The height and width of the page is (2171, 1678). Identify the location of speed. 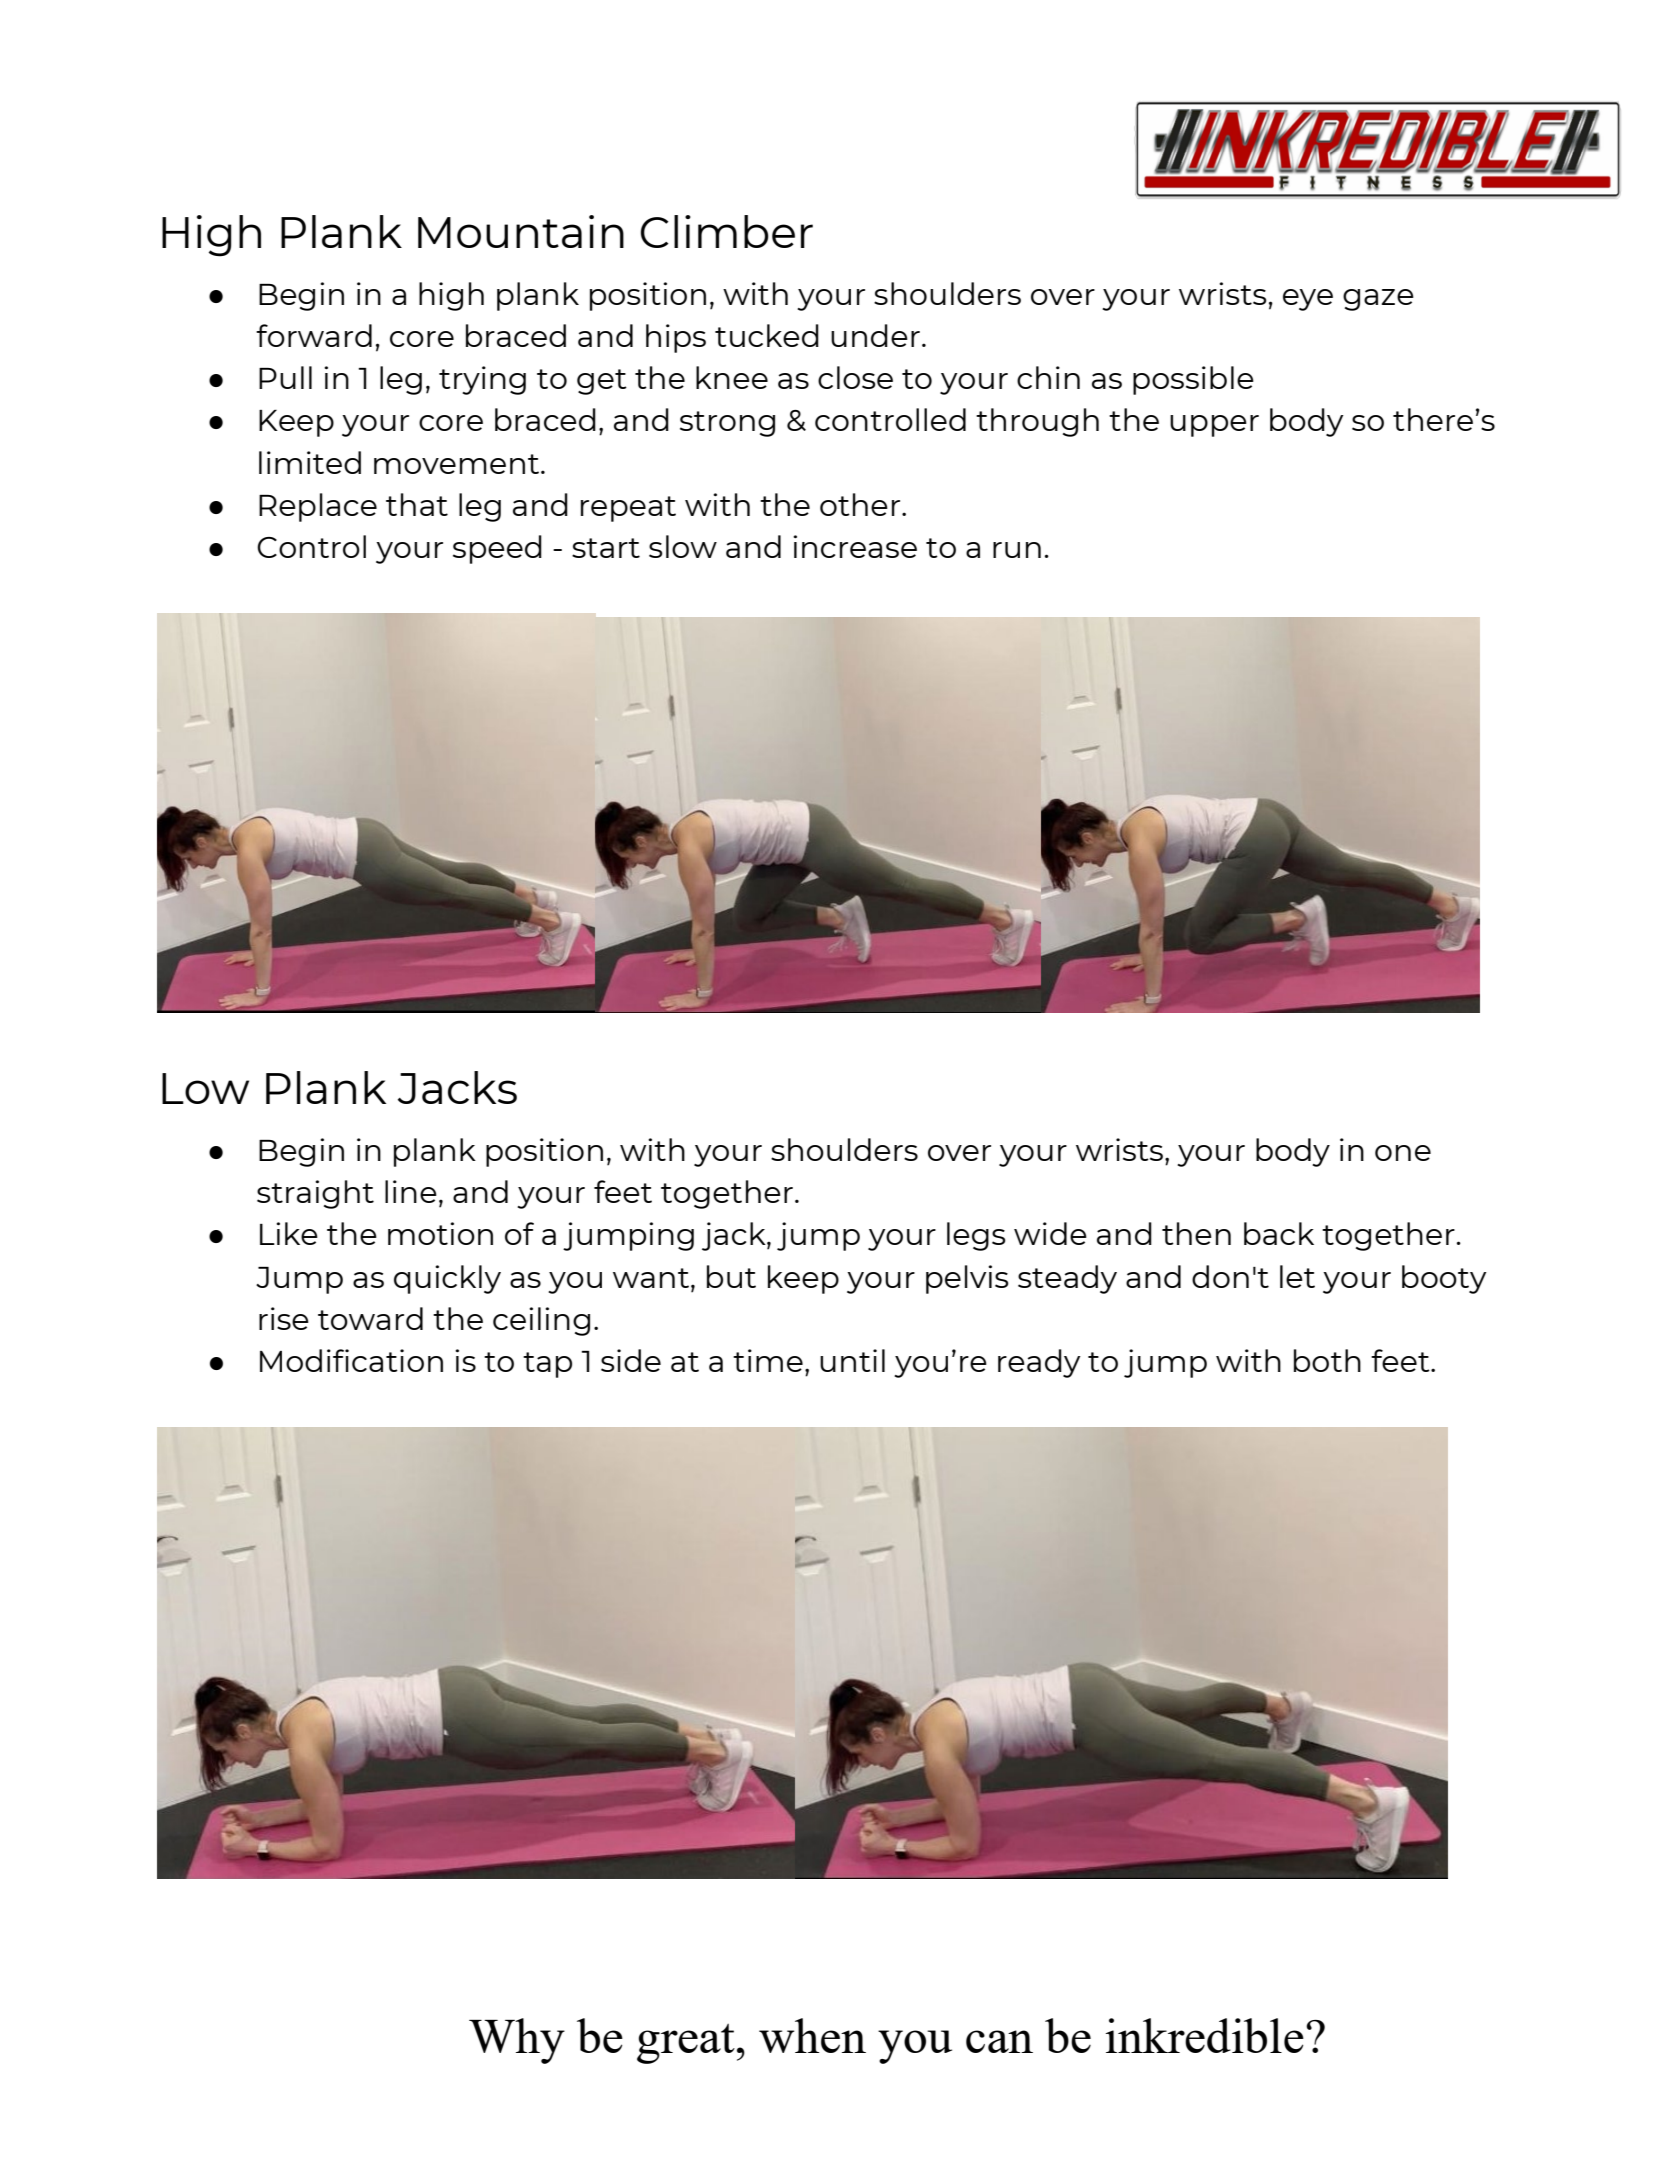
(497, 549).
